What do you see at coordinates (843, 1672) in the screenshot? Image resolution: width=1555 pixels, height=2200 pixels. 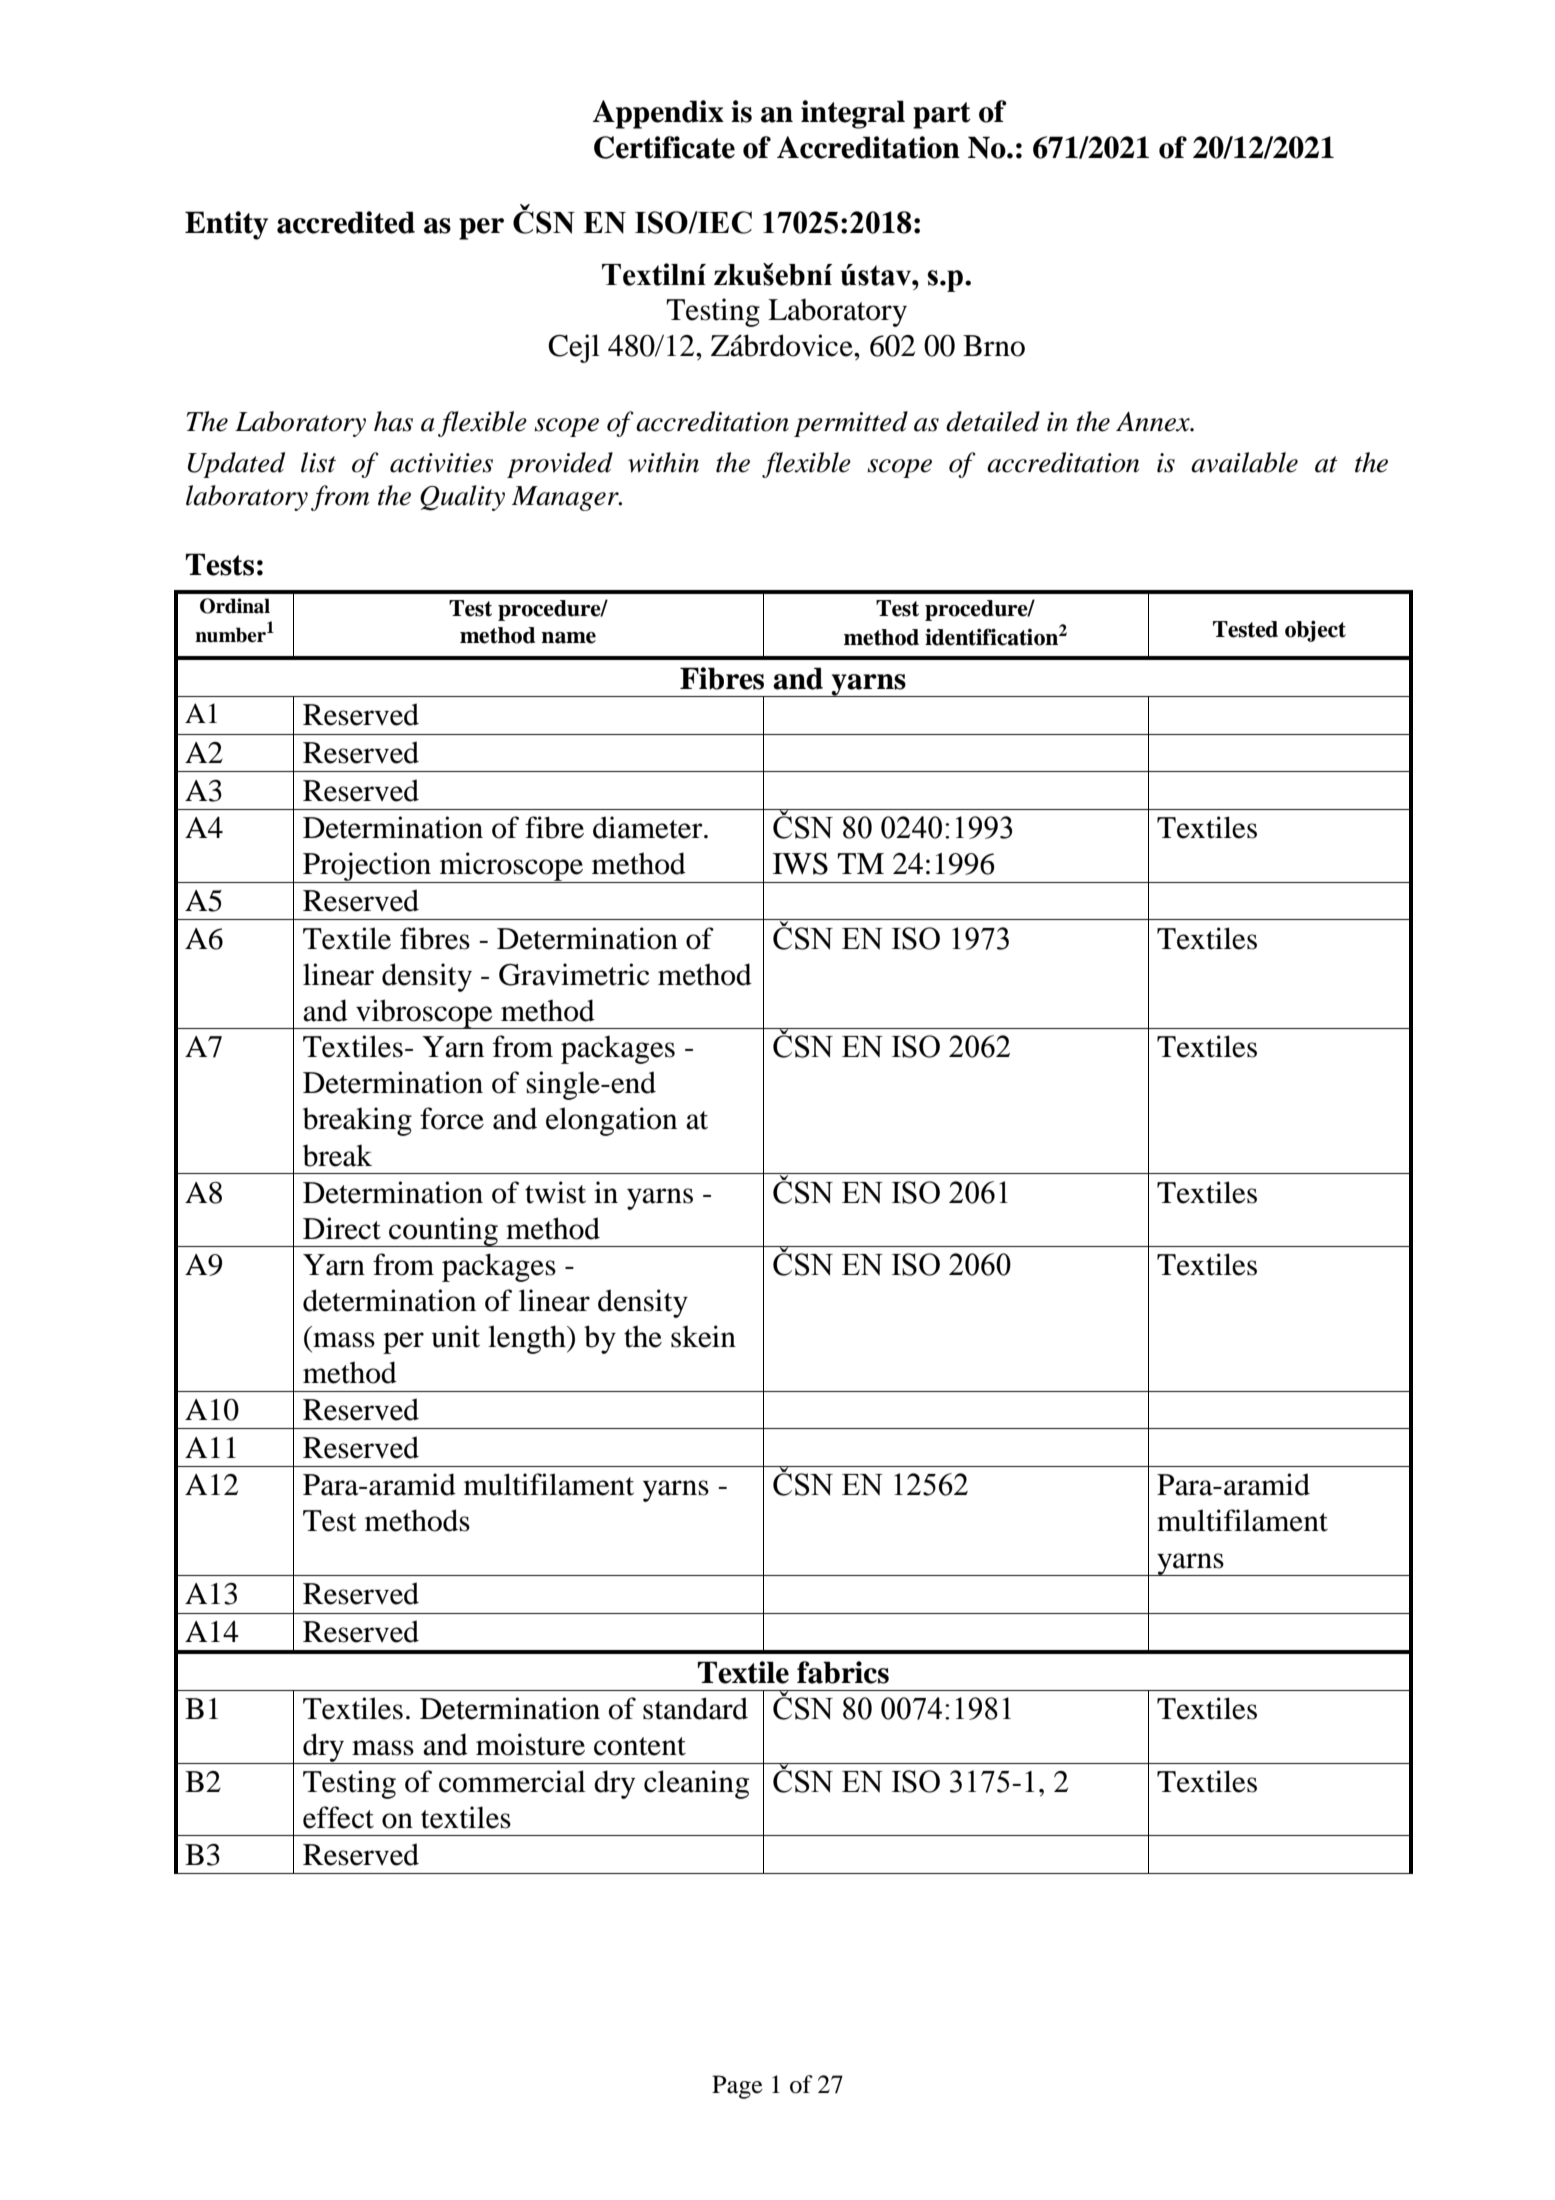 I see `fabrics` at bounding box center [843, 1672].
